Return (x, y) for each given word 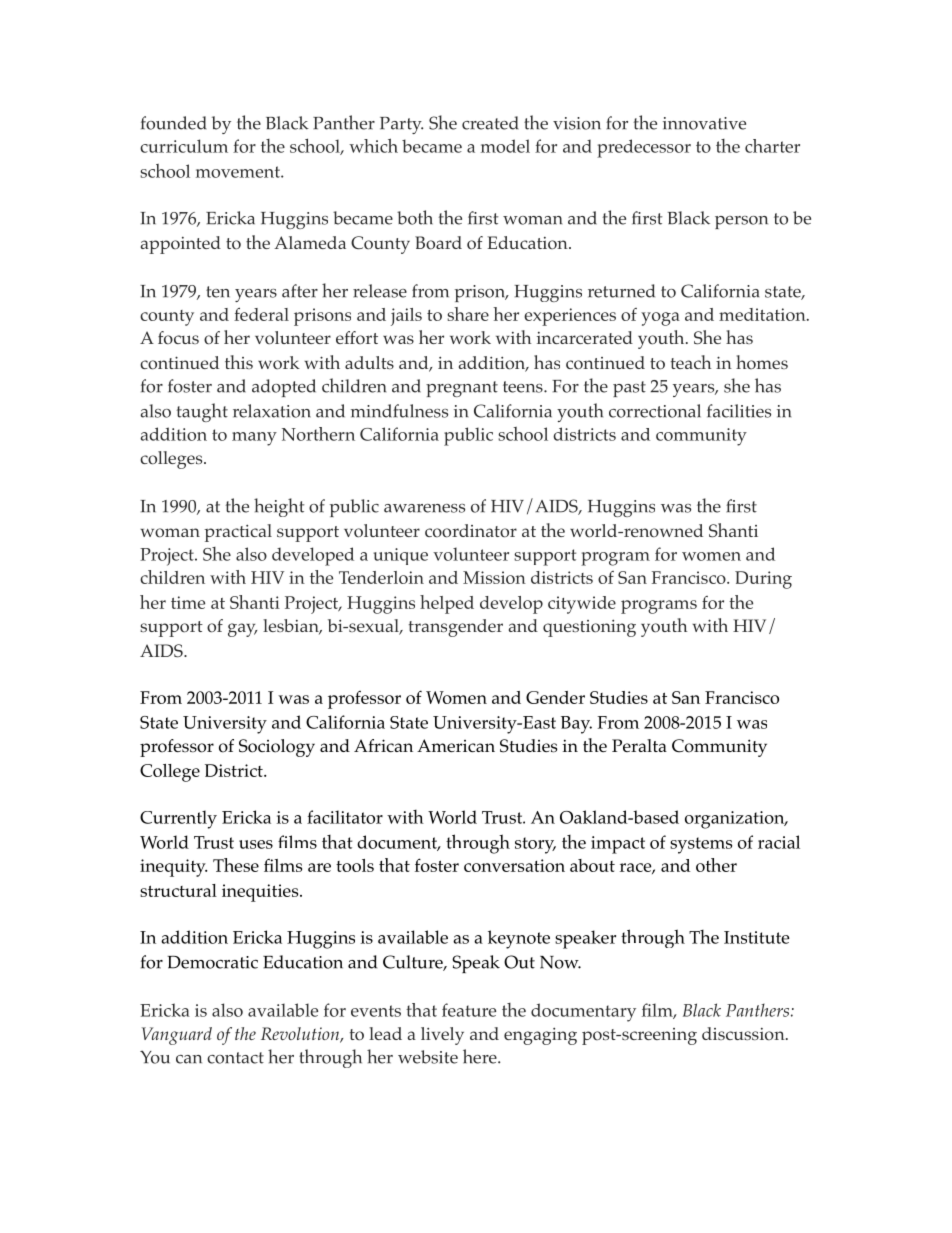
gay (242, 630)
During (763, 580)
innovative (704, 123)
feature (469, 1010)
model (505, 146)
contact (235, 1058)
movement (239, 172)
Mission (494, 577)
